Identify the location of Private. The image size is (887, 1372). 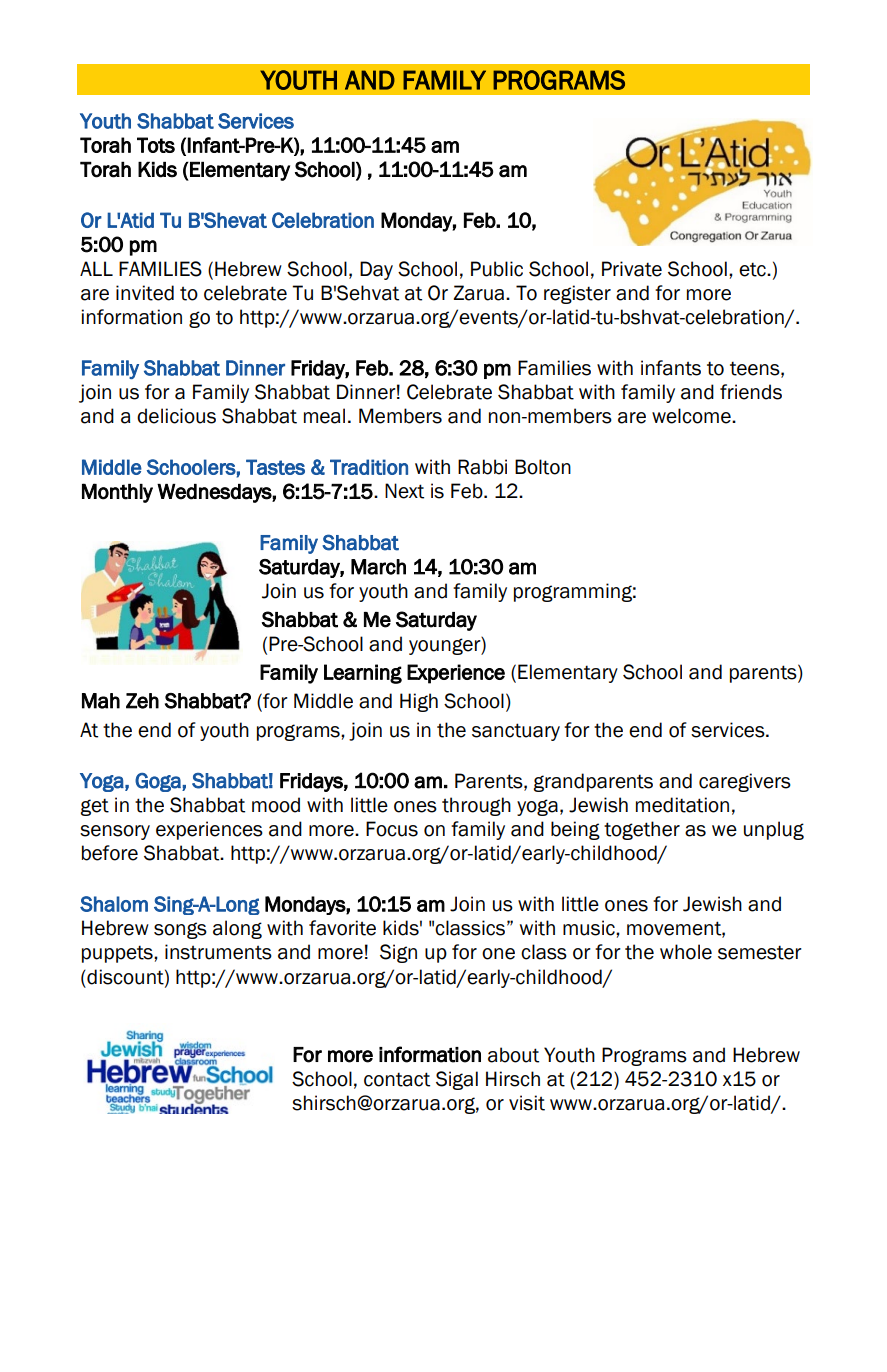
(632, 269).
